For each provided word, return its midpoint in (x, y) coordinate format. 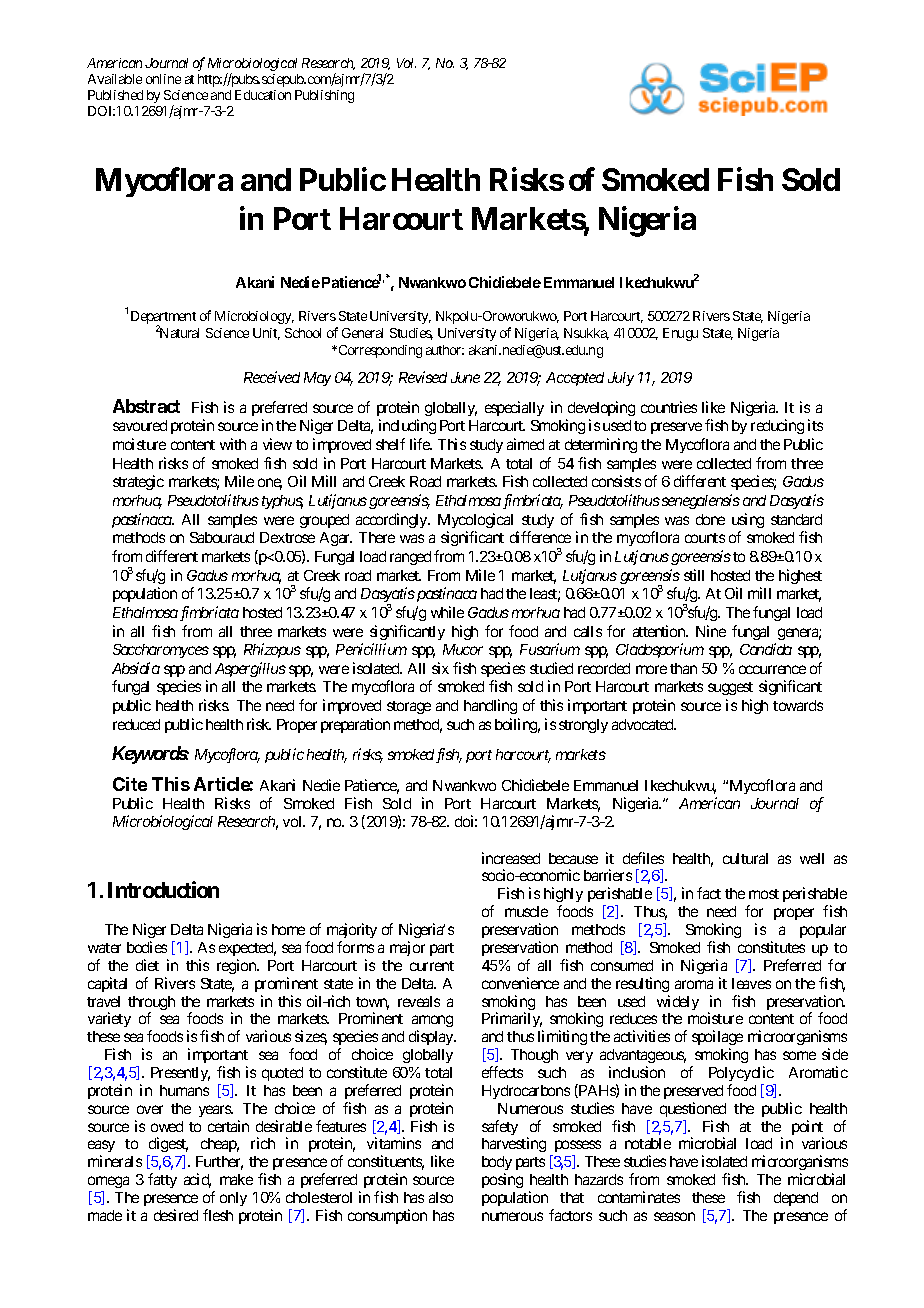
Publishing (324, 96)
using (748, 520)
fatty (162, 1180)
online (163, 79)
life (421, 444)
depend (796, 1199)
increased (511, 858)
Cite (130, 784)
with (233, 444)
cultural (745, 858)
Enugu (680, 334)
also (441, 1197)
